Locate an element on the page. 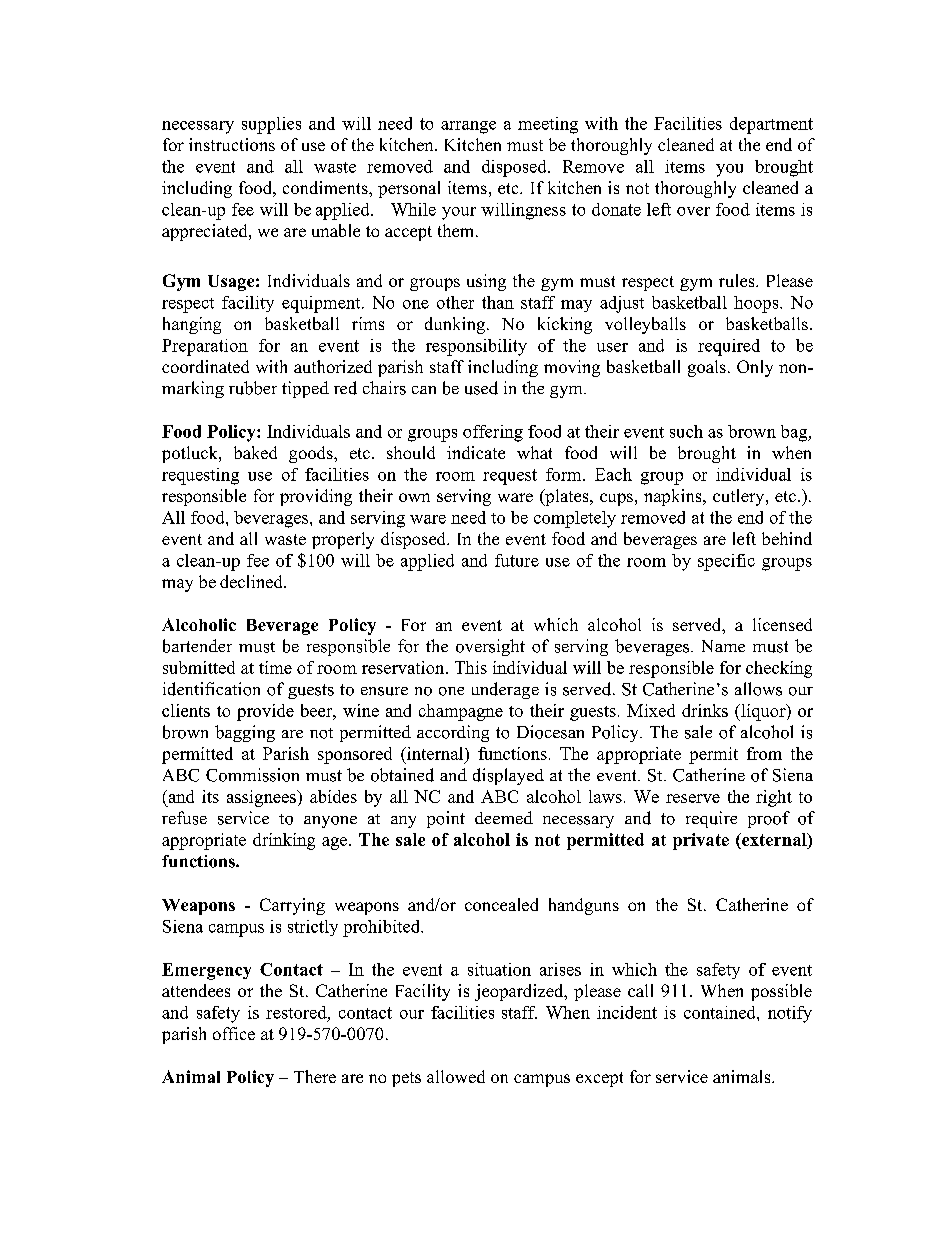 The height and width of the image is (1233, 952). instructions is located at coordinates (232, 144).
